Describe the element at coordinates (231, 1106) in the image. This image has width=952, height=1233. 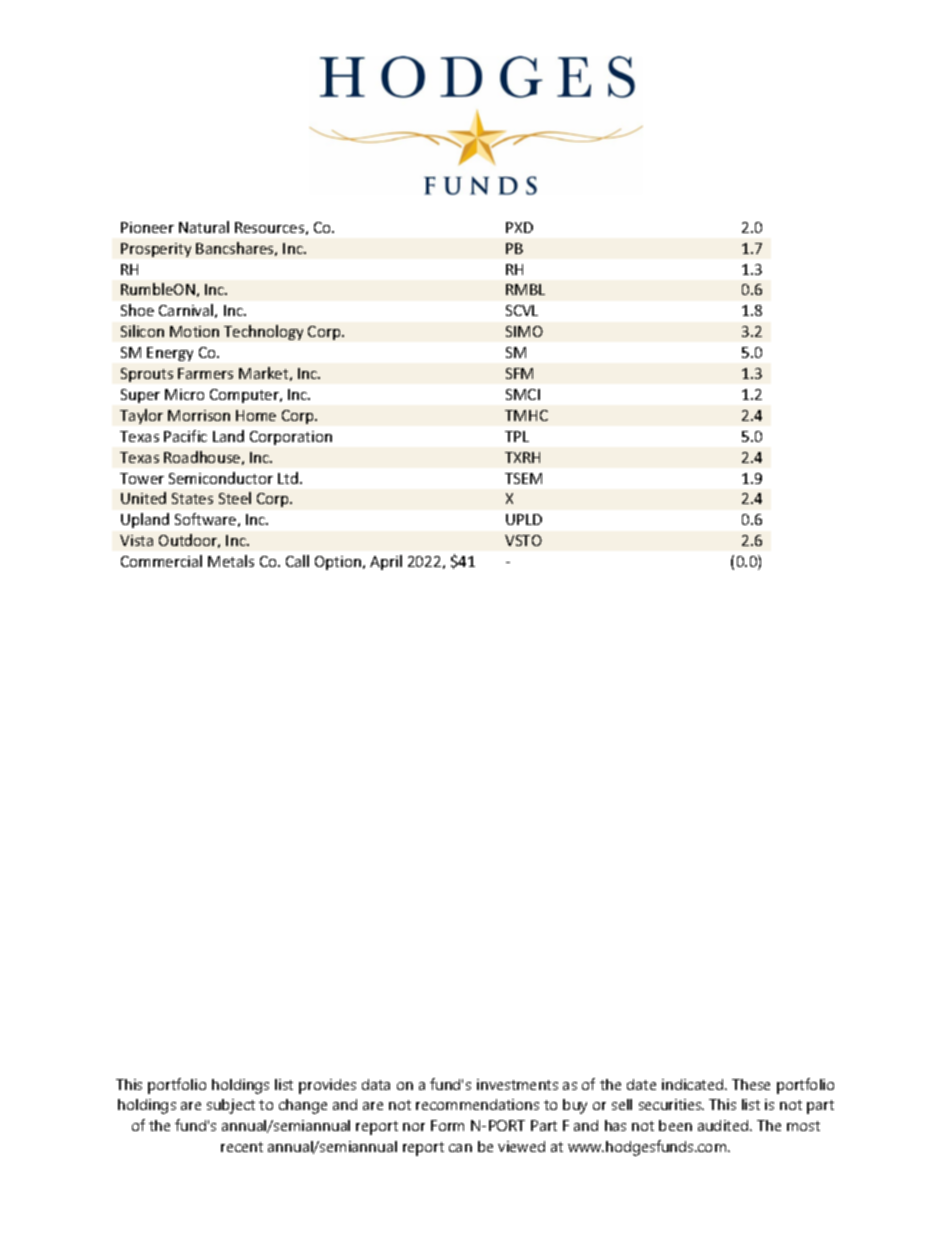
I see `subject` at that location.
